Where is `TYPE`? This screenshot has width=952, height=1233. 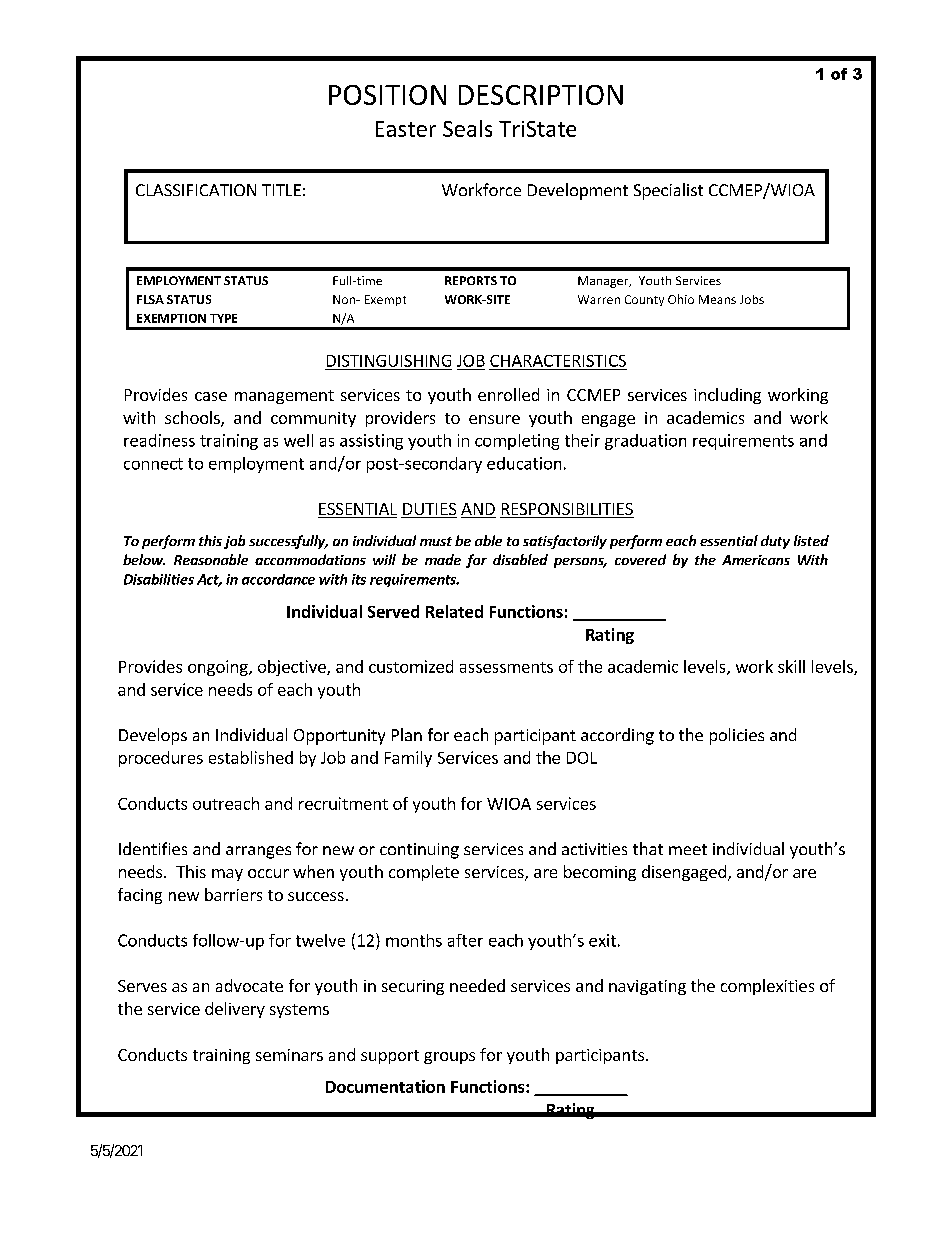
TYPE is located at coordinates (223, 318).
